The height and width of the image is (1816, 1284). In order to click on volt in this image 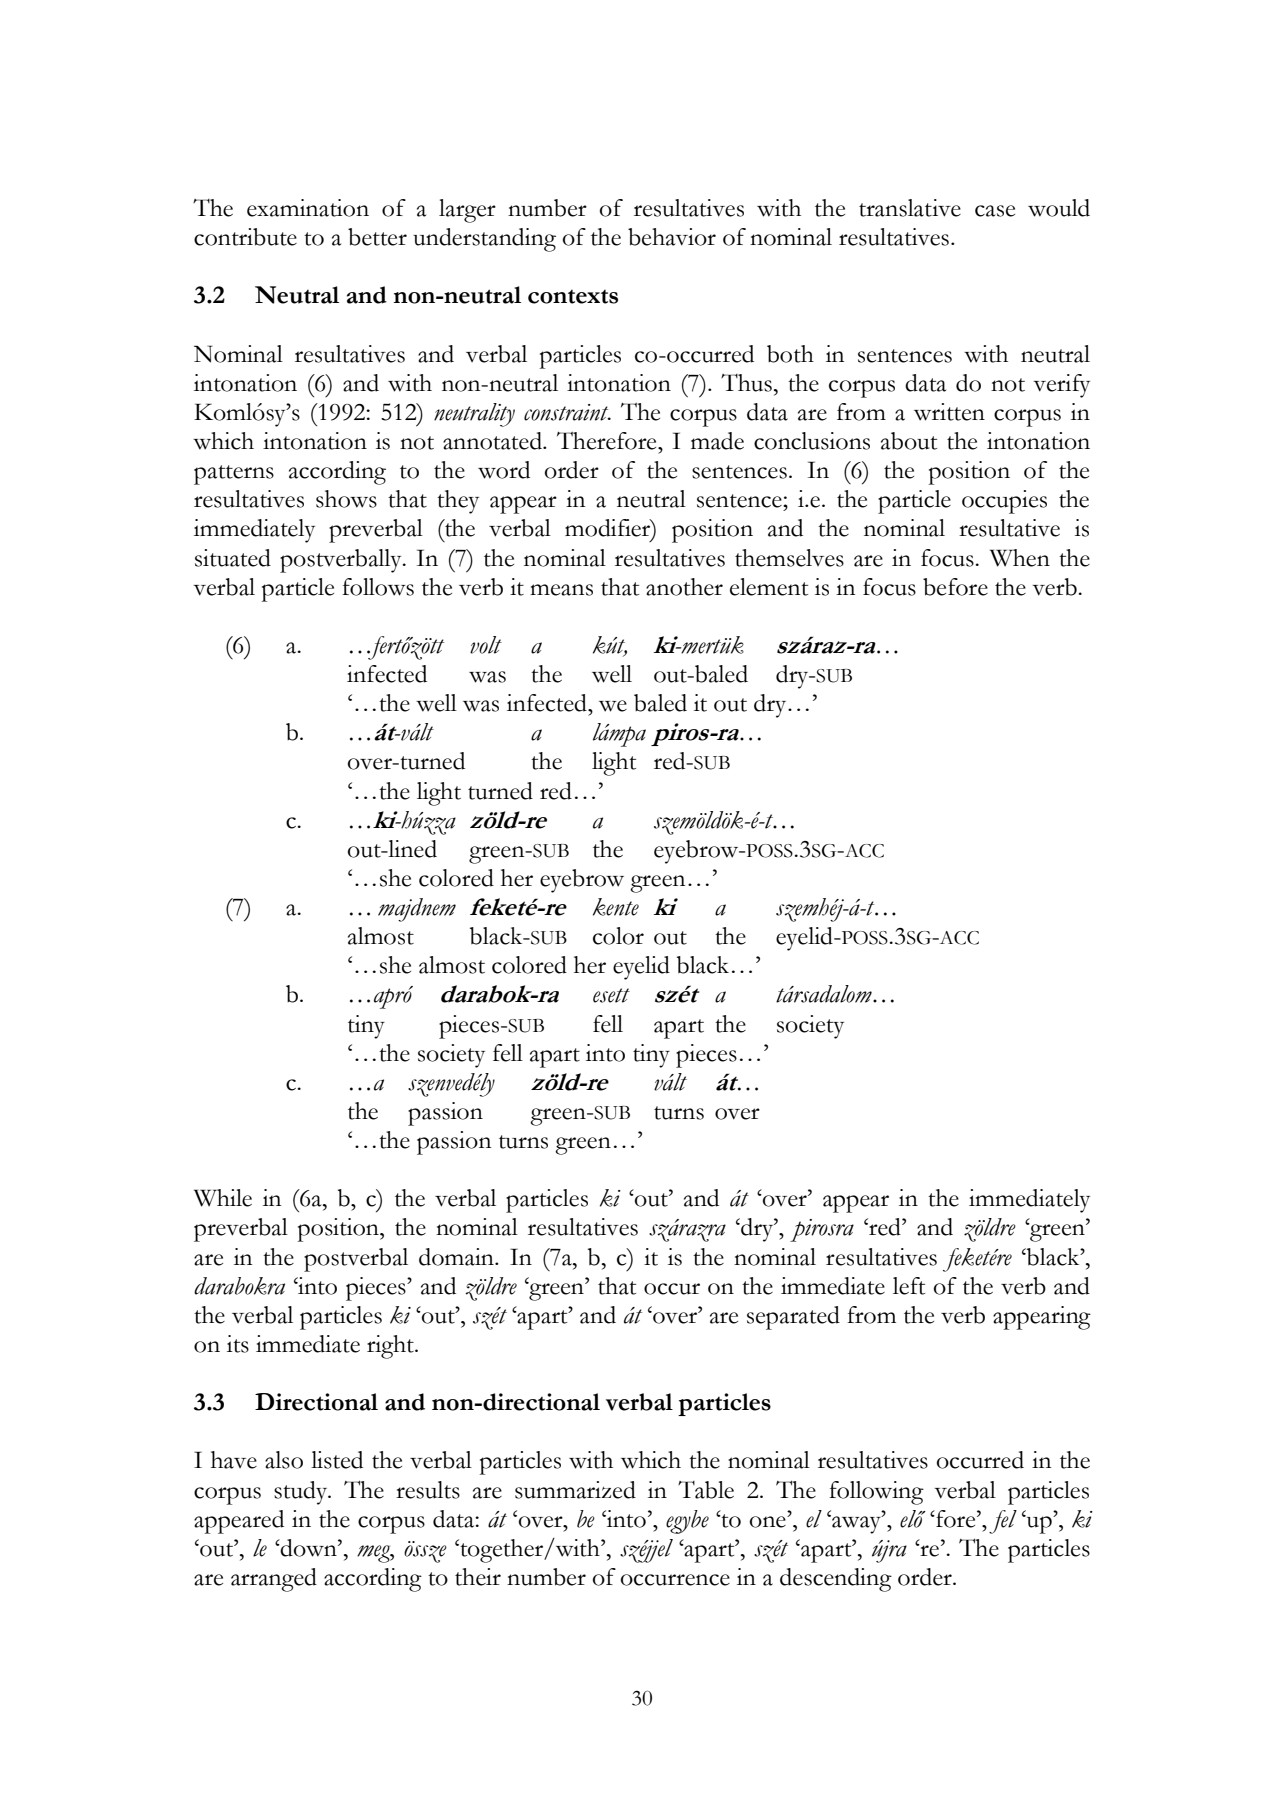, I will do `click(486, 645)`.
